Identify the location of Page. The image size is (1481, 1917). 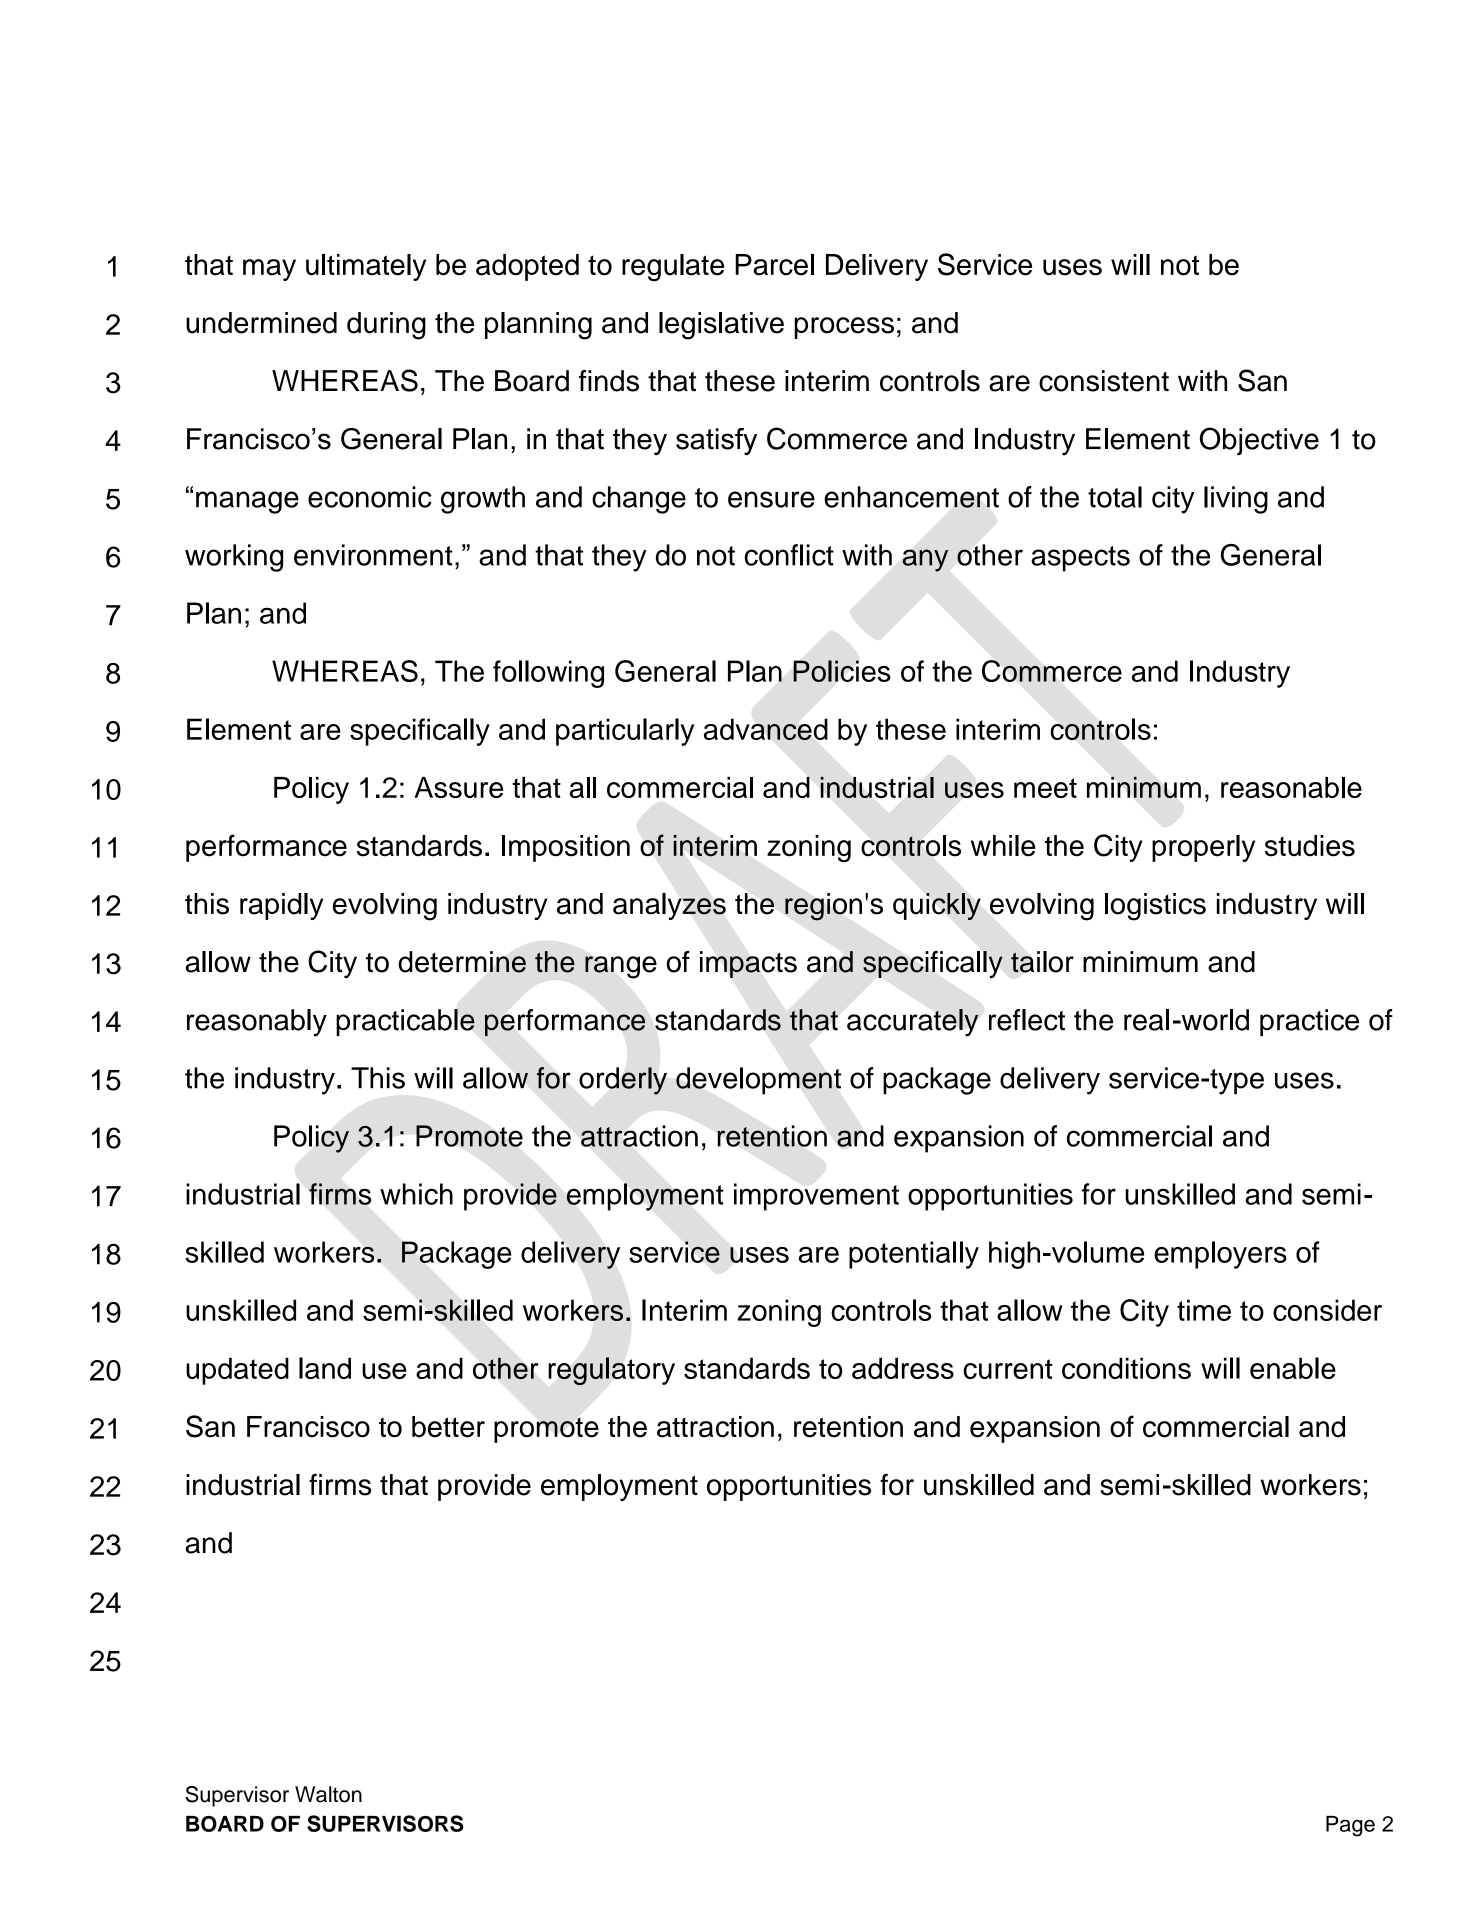
(1350, 1826).
